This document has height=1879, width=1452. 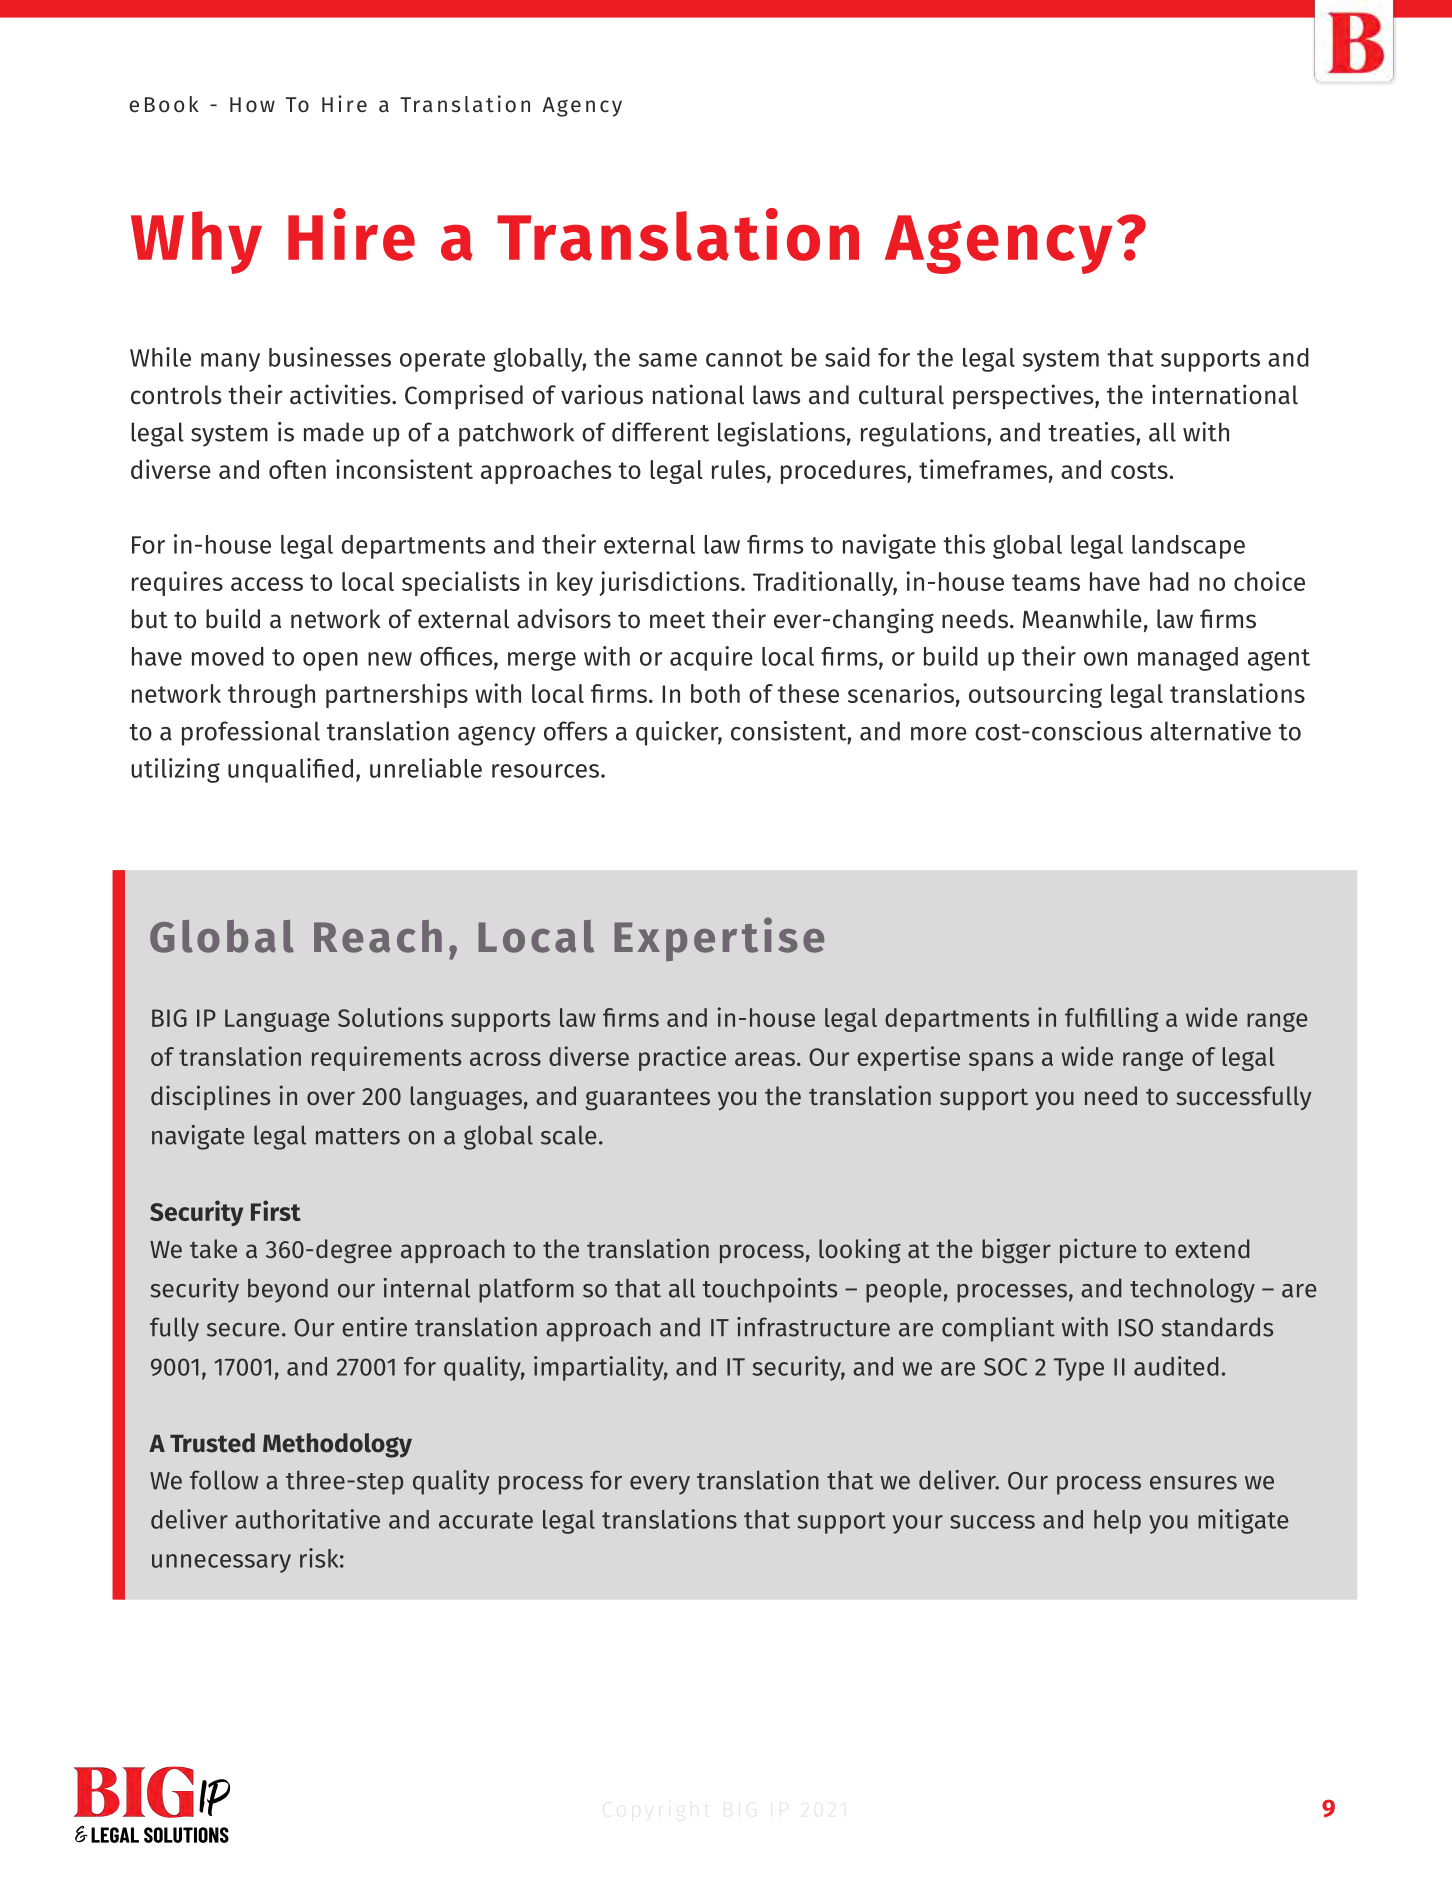 What do you see at coordinates (1023, 396) in the document?
I see `perspectives` at bounding box center [1023, 396].
